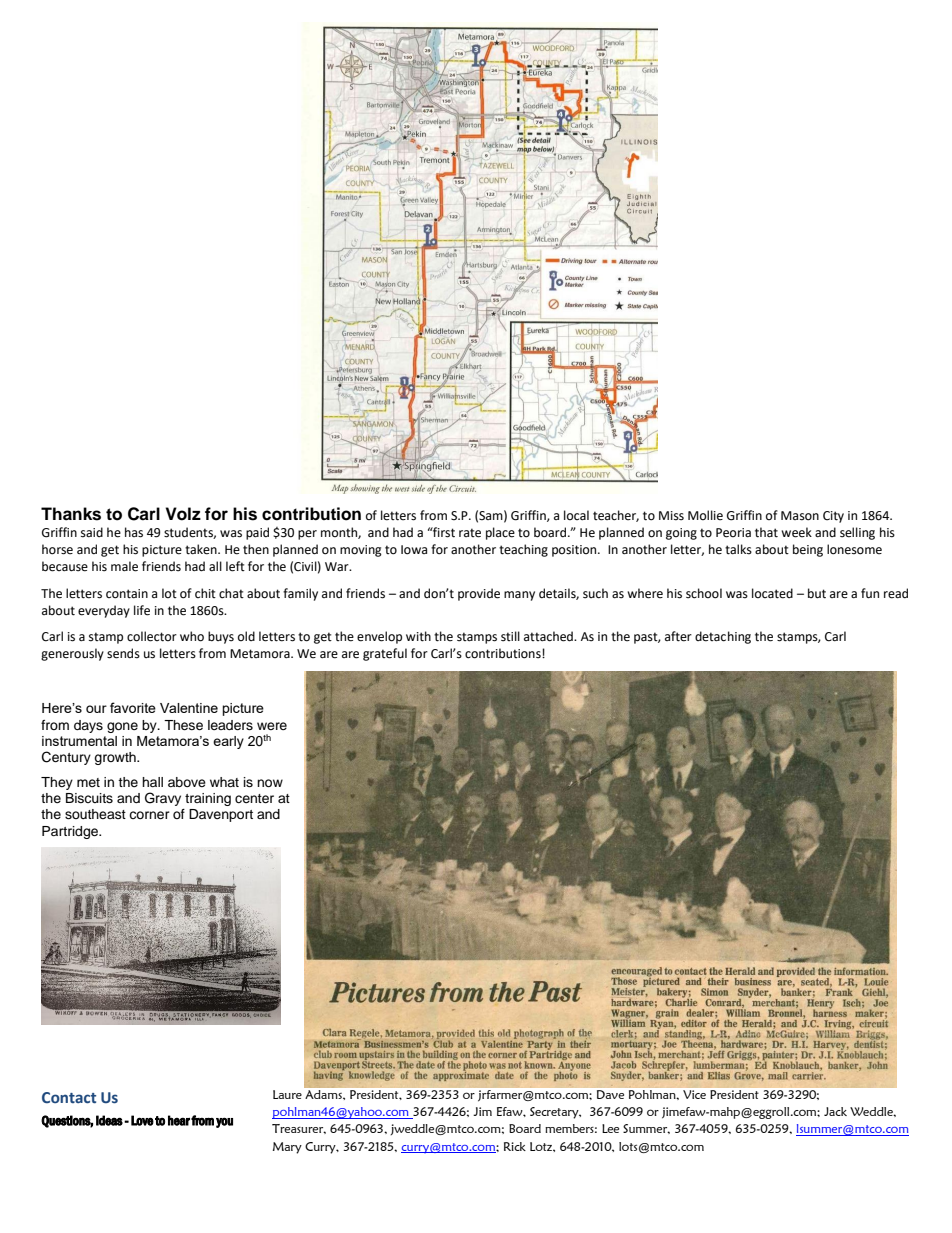 This document has height=1233, width=952. I want to click on center, so click(254, 798).
